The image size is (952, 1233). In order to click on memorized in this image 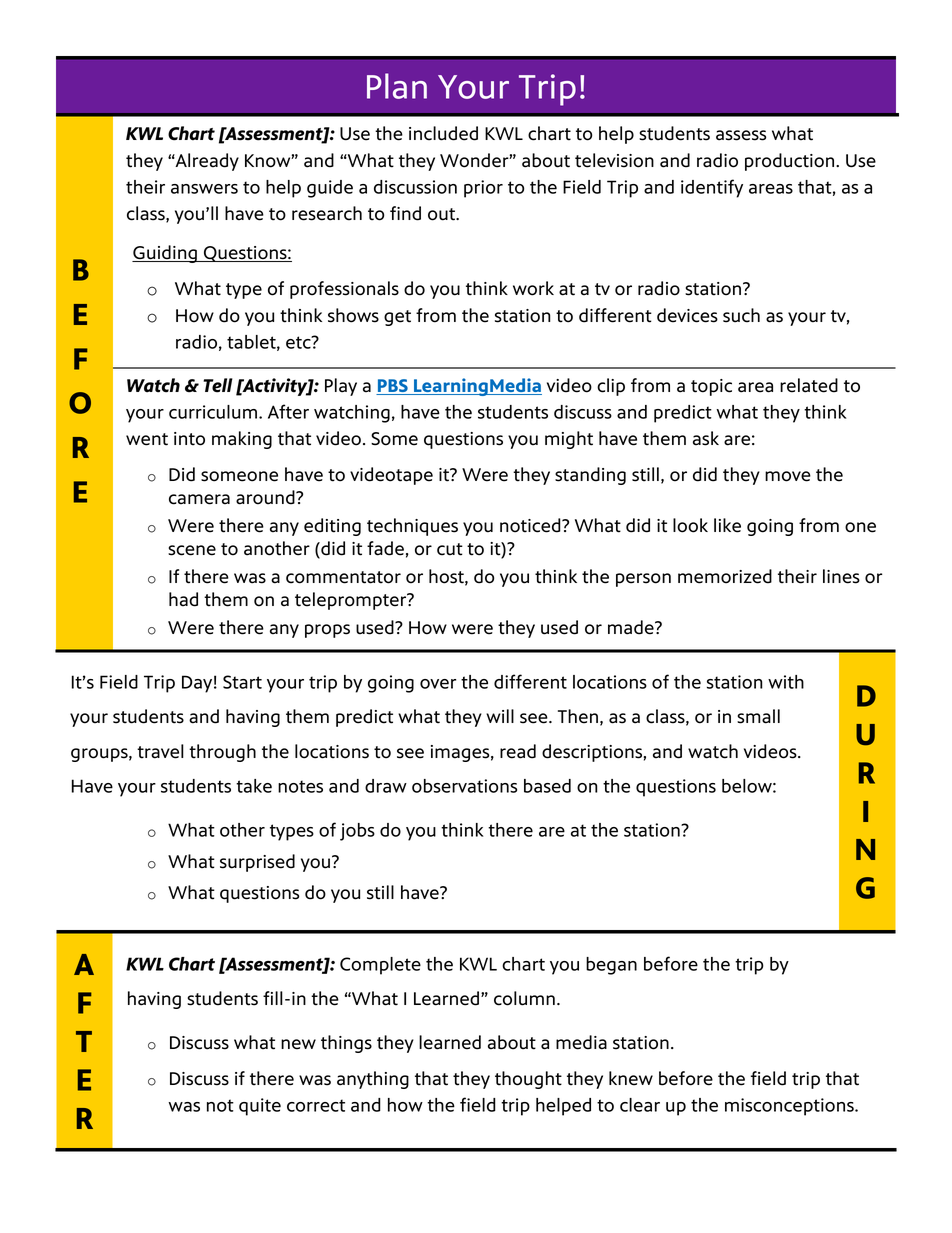, I will do `click(725, 576)`.
